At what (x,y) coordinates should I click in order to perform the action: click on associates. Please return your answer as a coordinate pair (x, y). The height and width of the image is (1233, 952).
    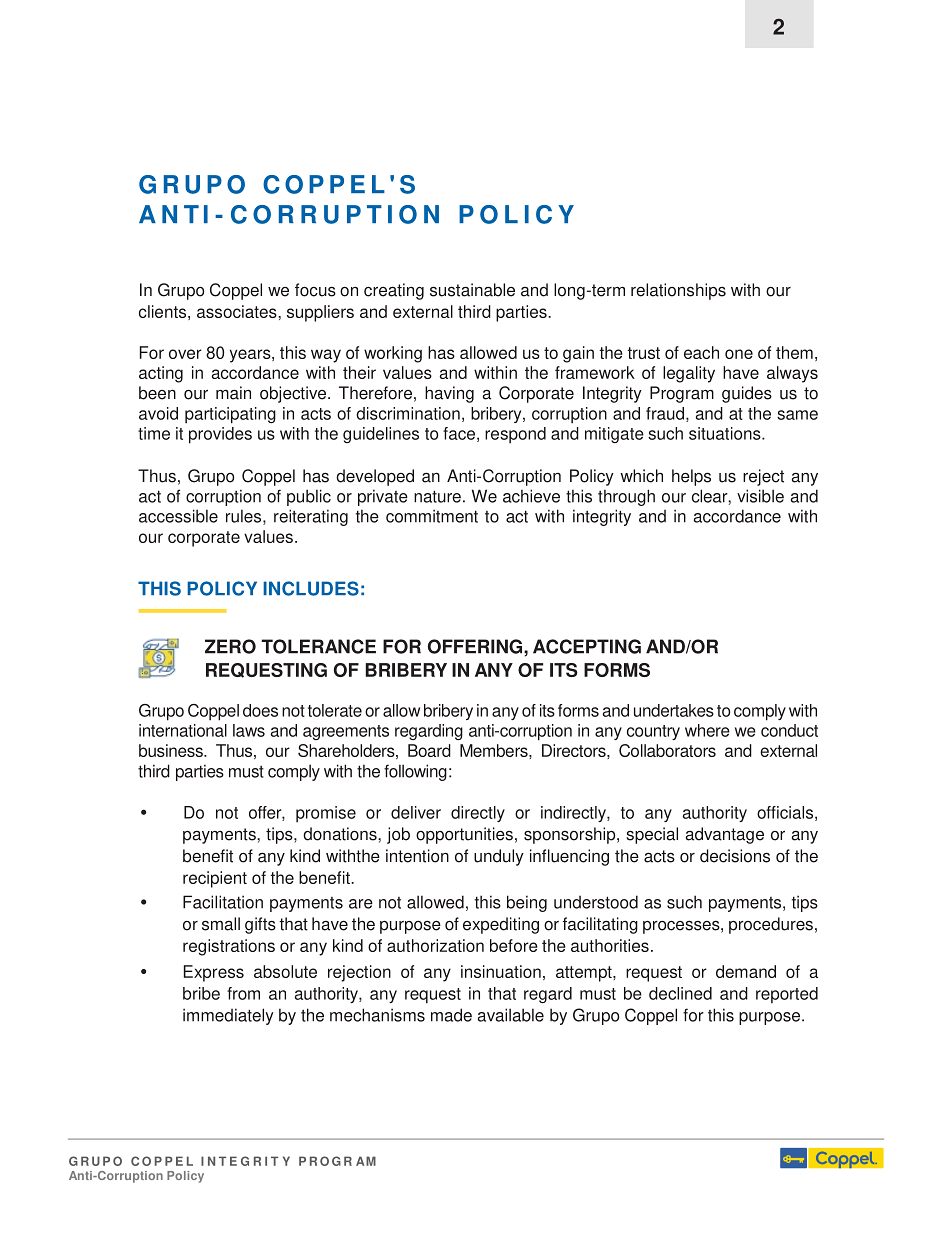
    Looking at the image, I should click on (238, 311).
